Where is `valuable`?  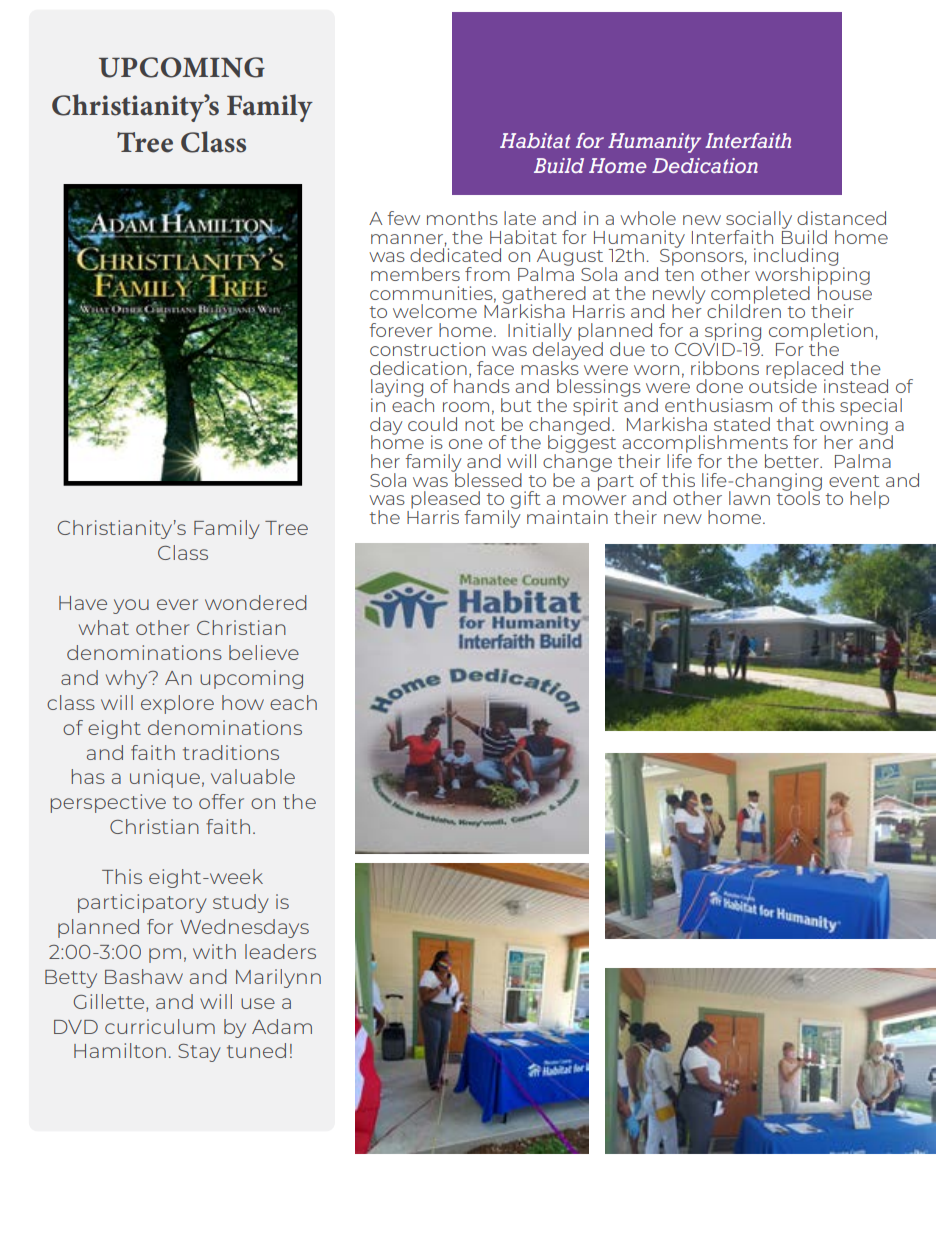
valuable is located at coordinates (253, 776).
